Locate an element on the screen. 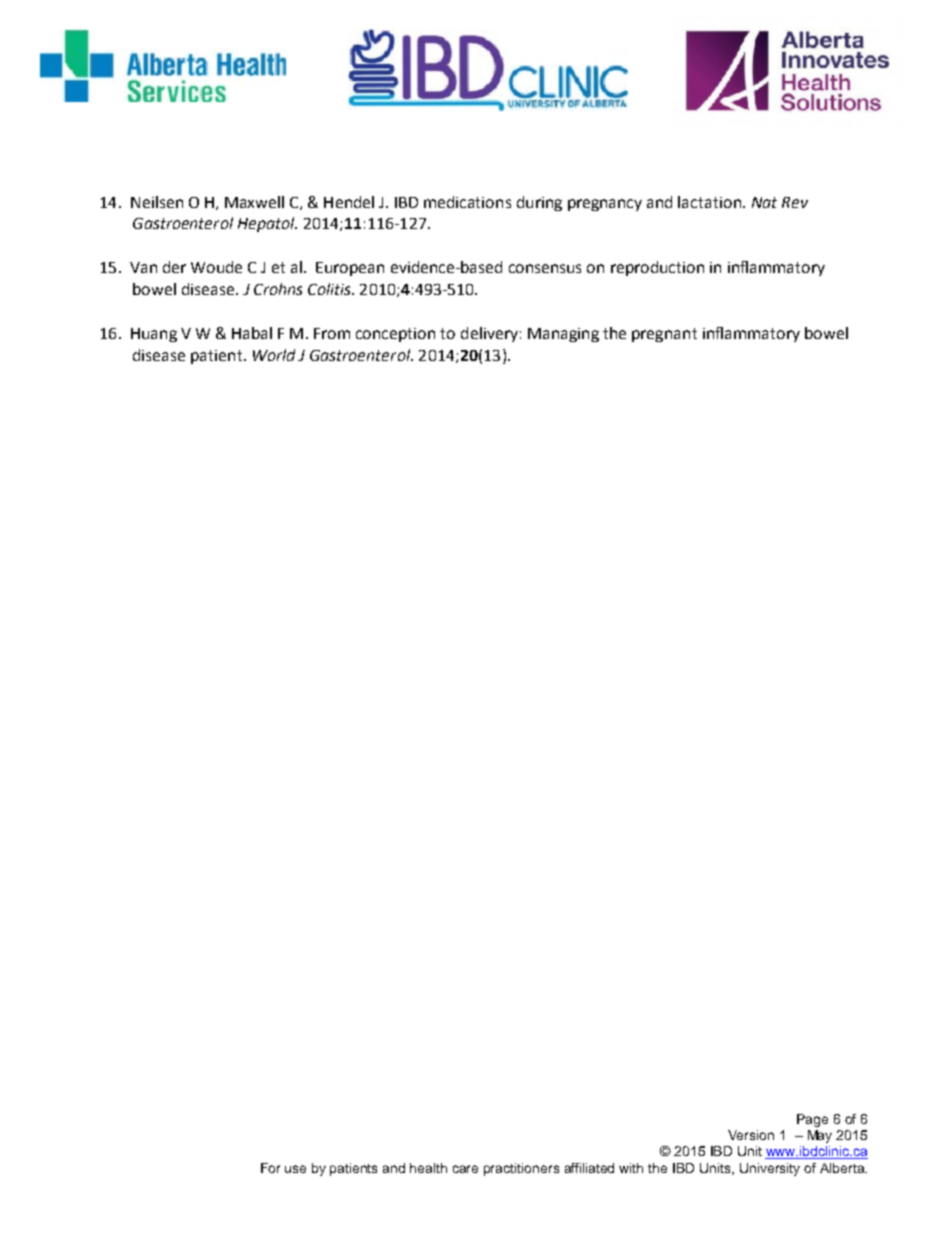 The height and width of the screenshot is (1233, 952). pregnant is located at coordinates (664, 335).
